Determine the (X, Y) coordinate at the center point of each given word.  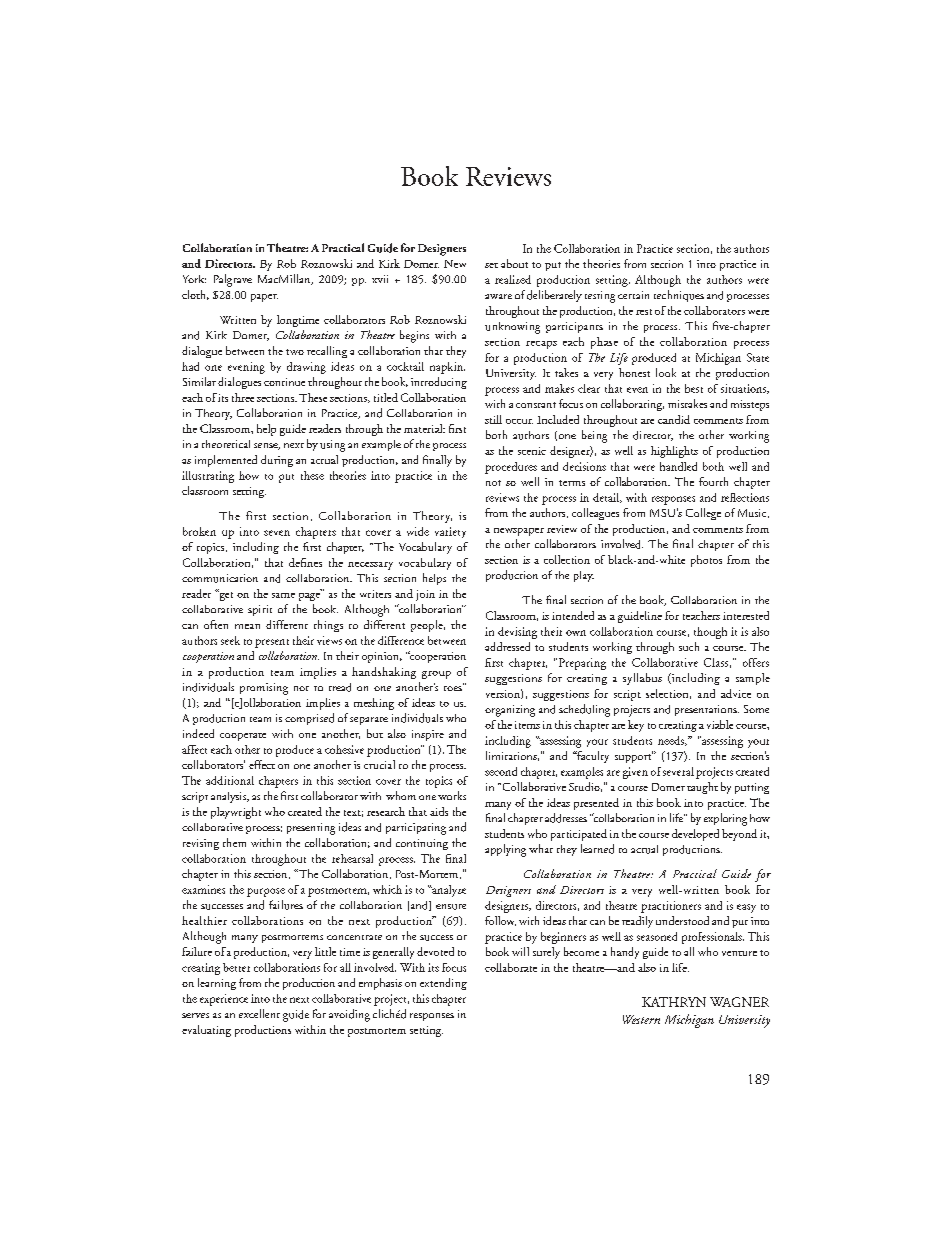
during (277, 461)
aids (439, 811)
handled (678, 466)
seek (230, 640)
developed (695, 835)
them (234, 842)
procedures (511, 468)
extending (443, 984)
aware (498, 296)
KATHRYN (674, 1002)
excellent (259, 1013)
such (689, 646)
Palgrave (233, 280)
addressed (507, 646)
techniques (679, 296)
